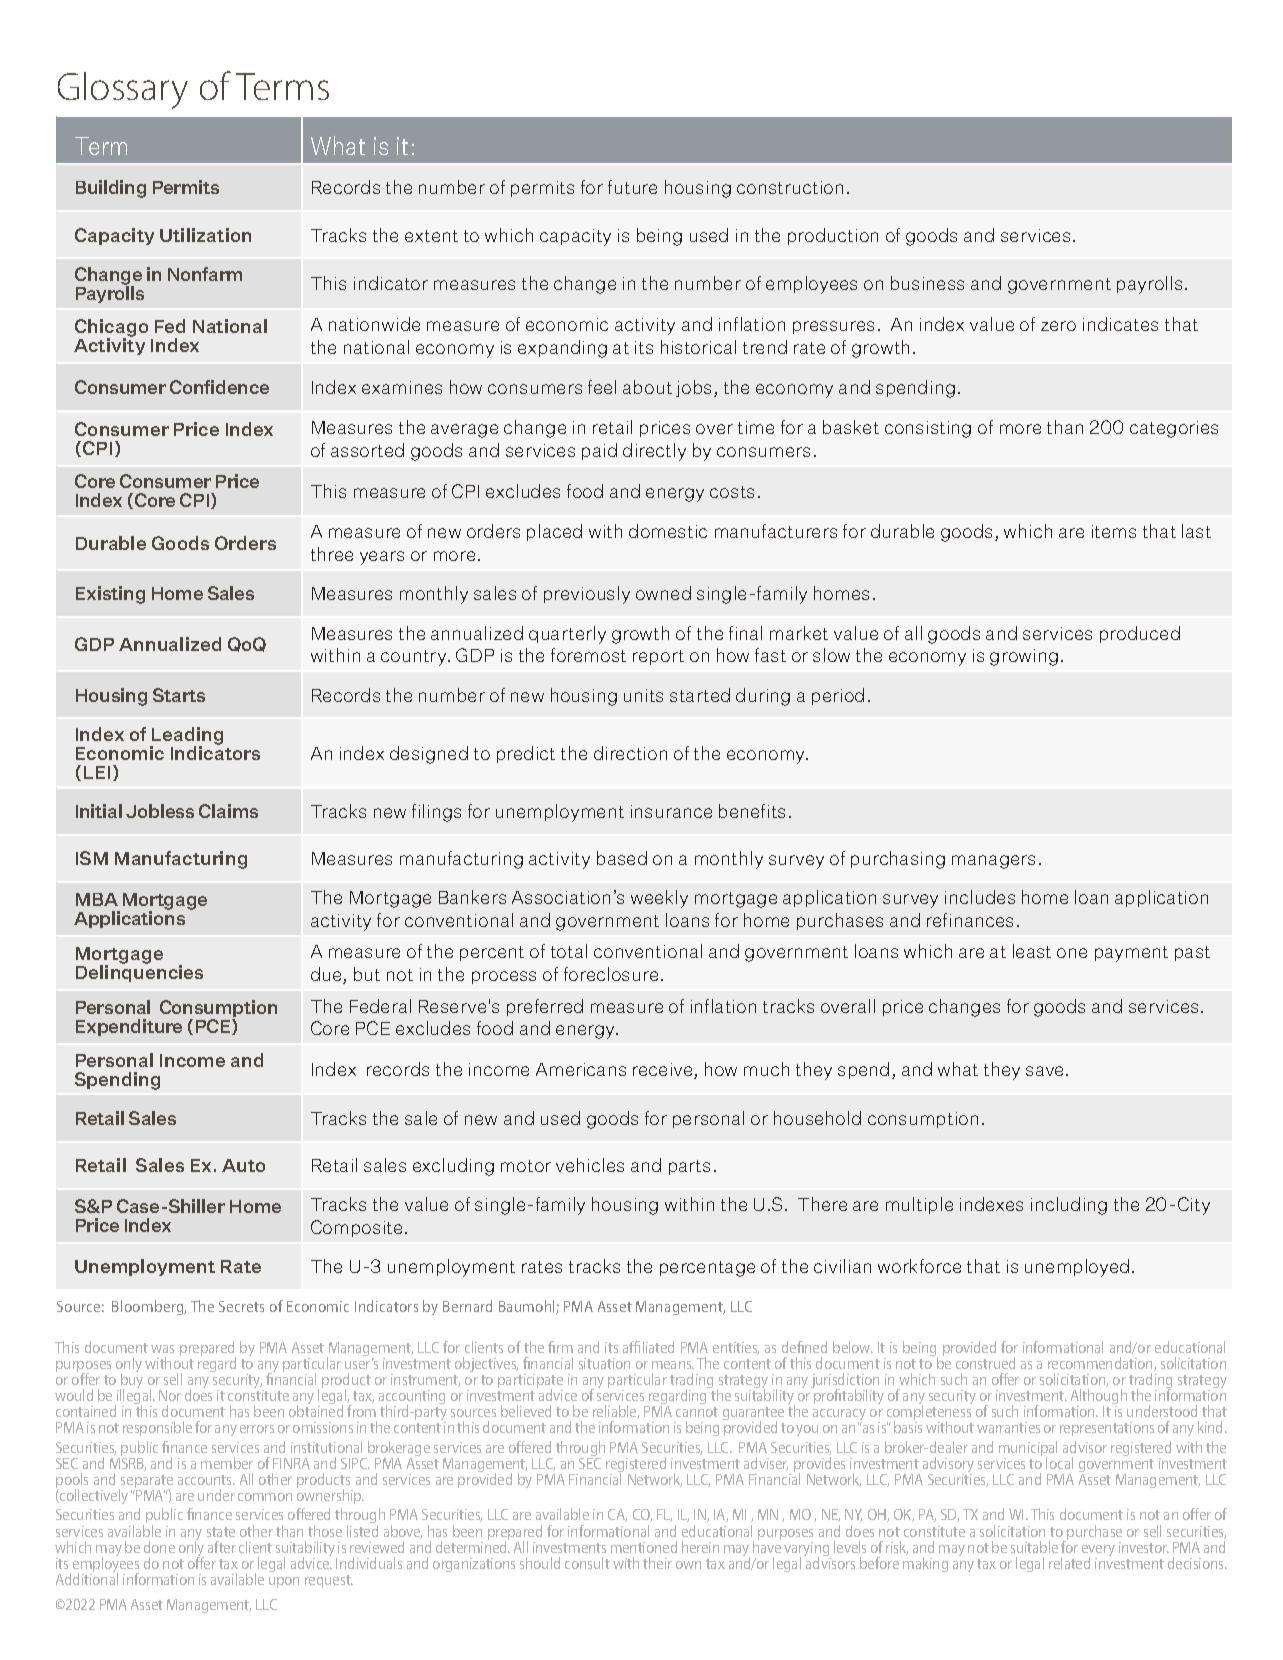  I want to click on Claims, so click(228, 811).
